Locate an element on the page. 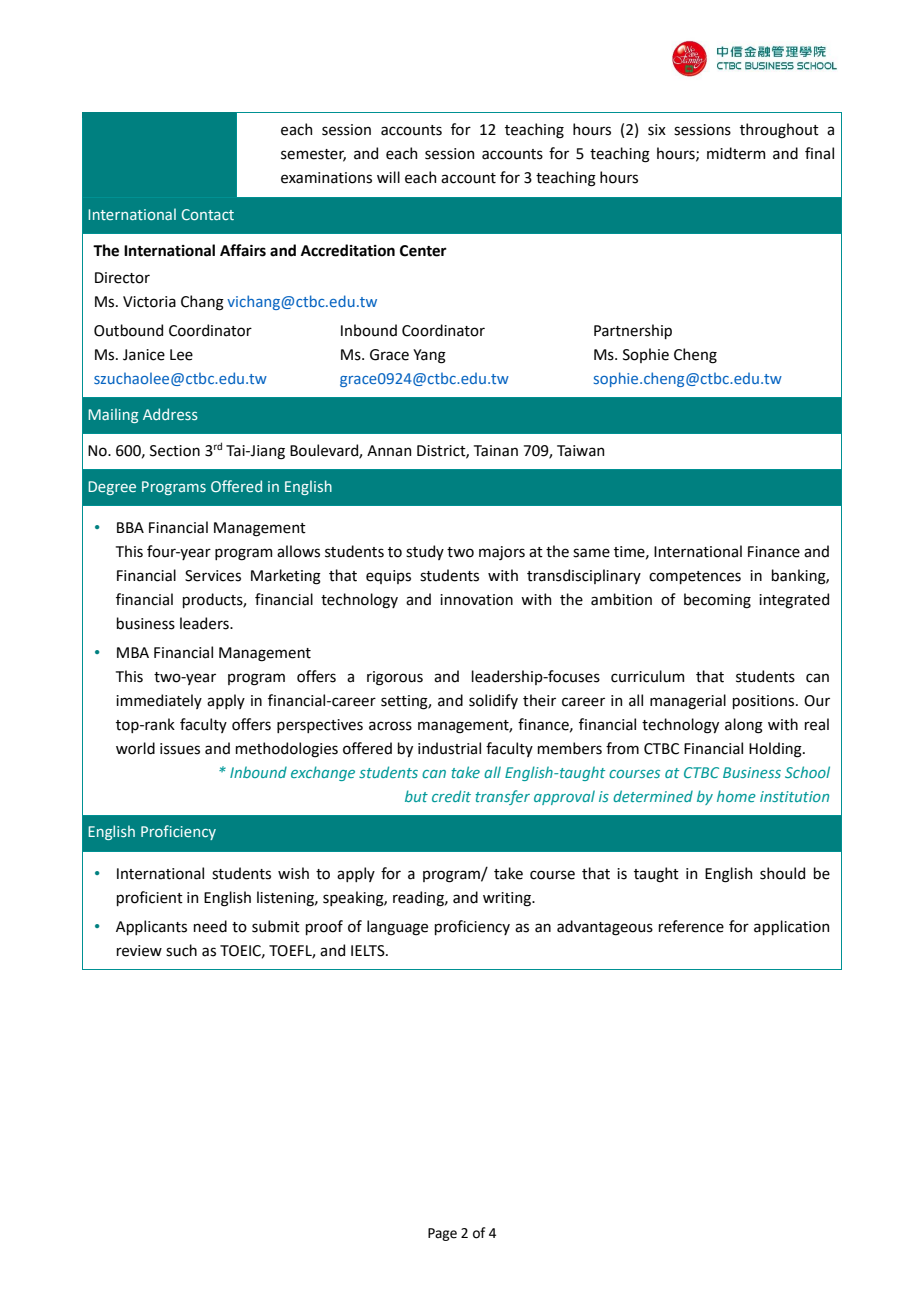 The image size is (924, 1308). proficient is located at coordinates (150, 898).
